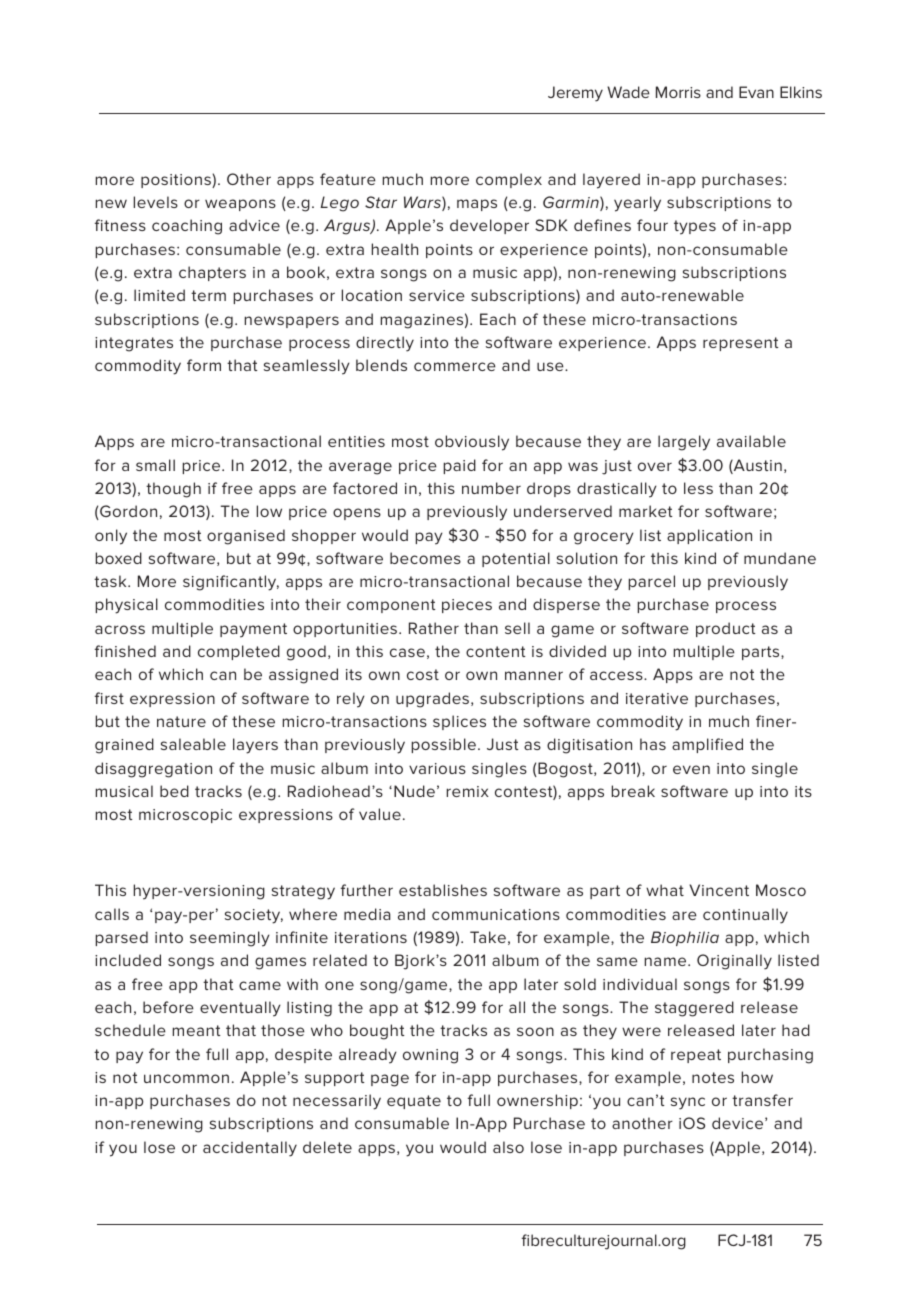  What do you see at coordinates (468, 791) in the screenshot?
I see `remix` at bounding box center [468, 791].
